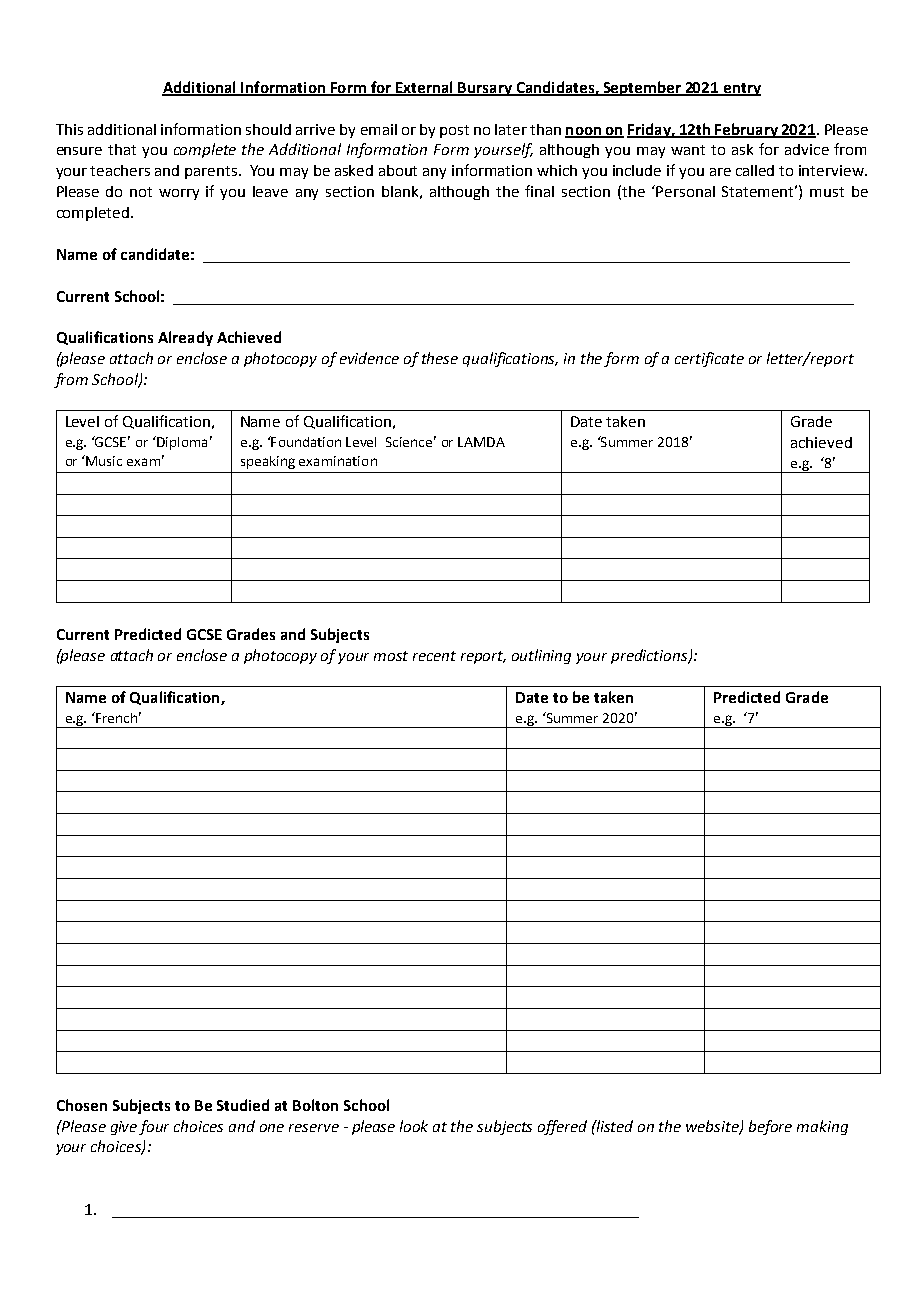 The width and height of the image is (924, 1308). Describe the element at coordinates (454, 131) in the image. I see `post` at that location.
